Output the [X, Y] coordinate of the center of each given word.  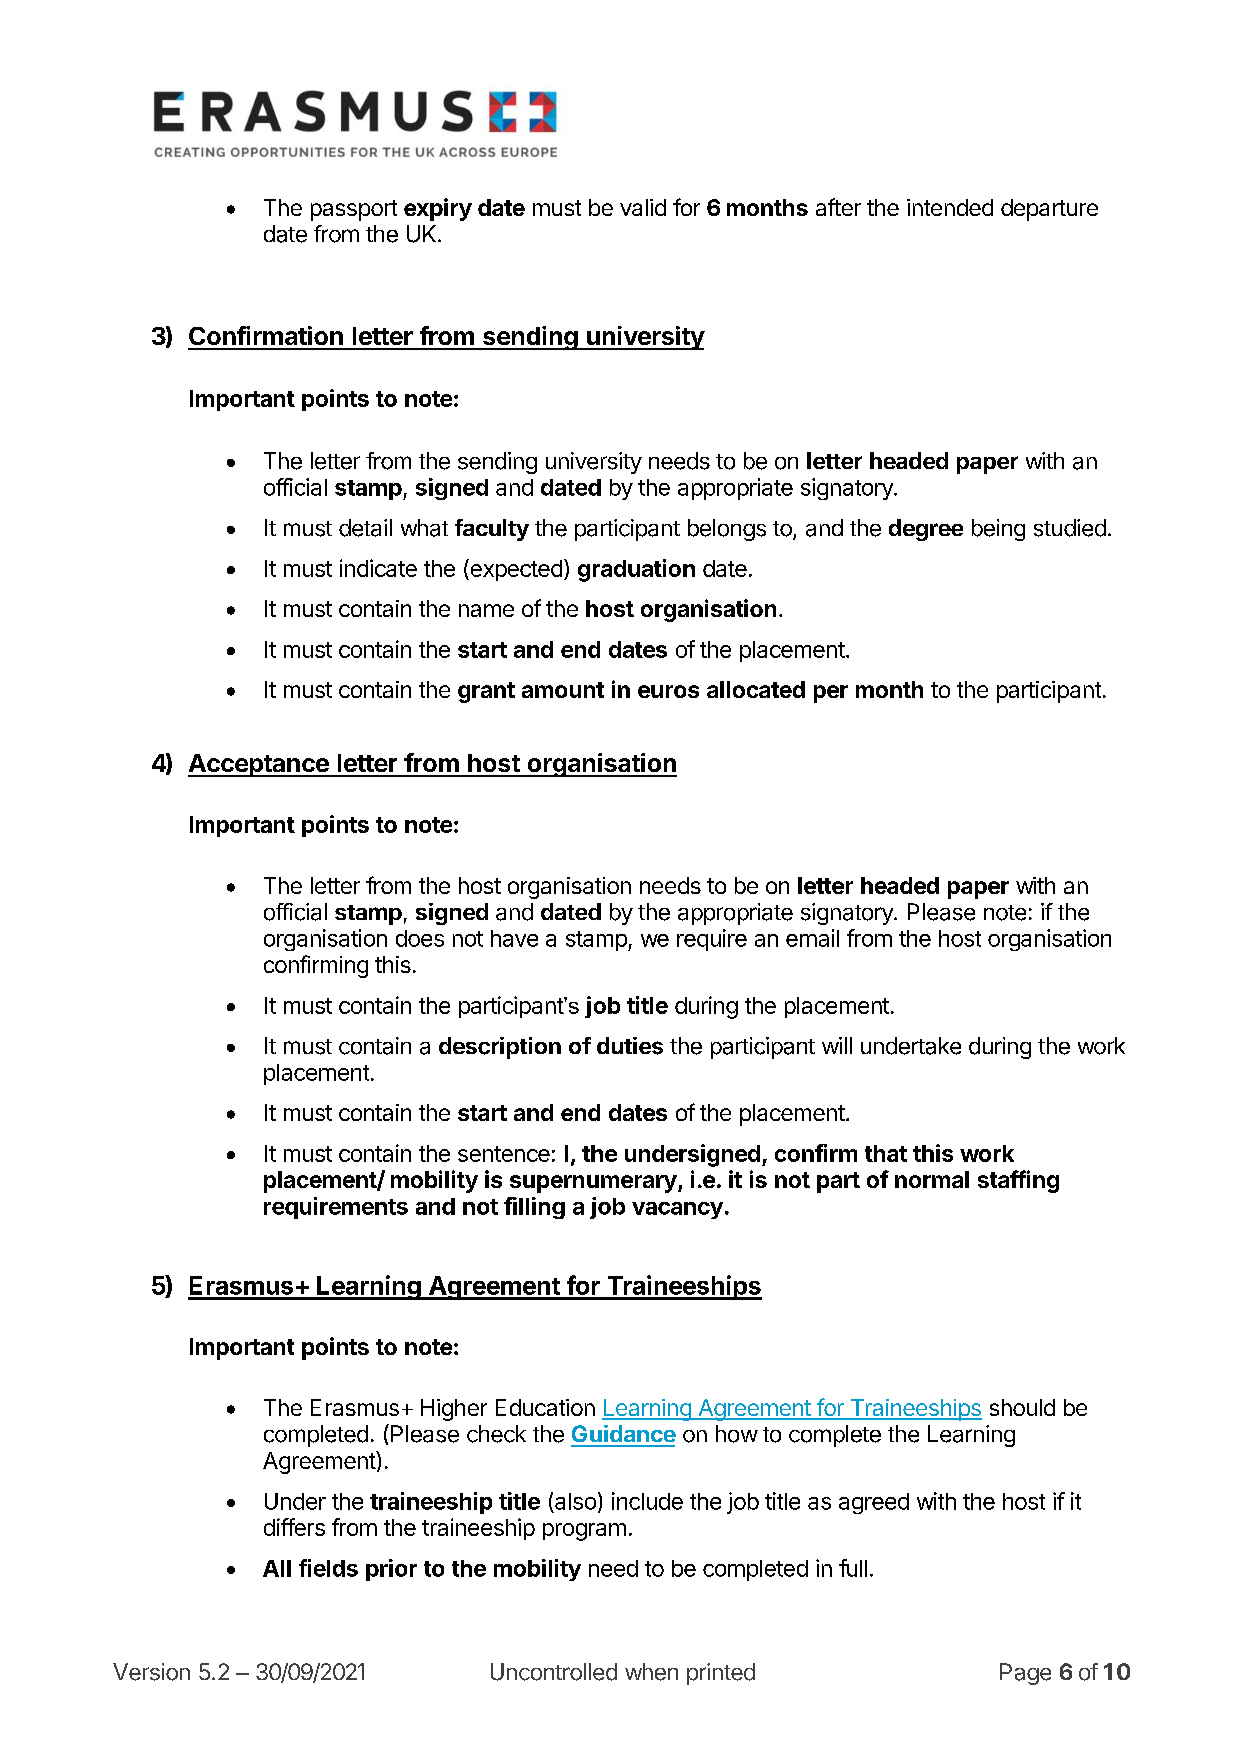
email [812, 938]
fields [328, 1568]
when [651, 1672]
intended [950, 207]
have [514, 938]
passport [354, 210]
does [420, 938]
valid [643, 207]
